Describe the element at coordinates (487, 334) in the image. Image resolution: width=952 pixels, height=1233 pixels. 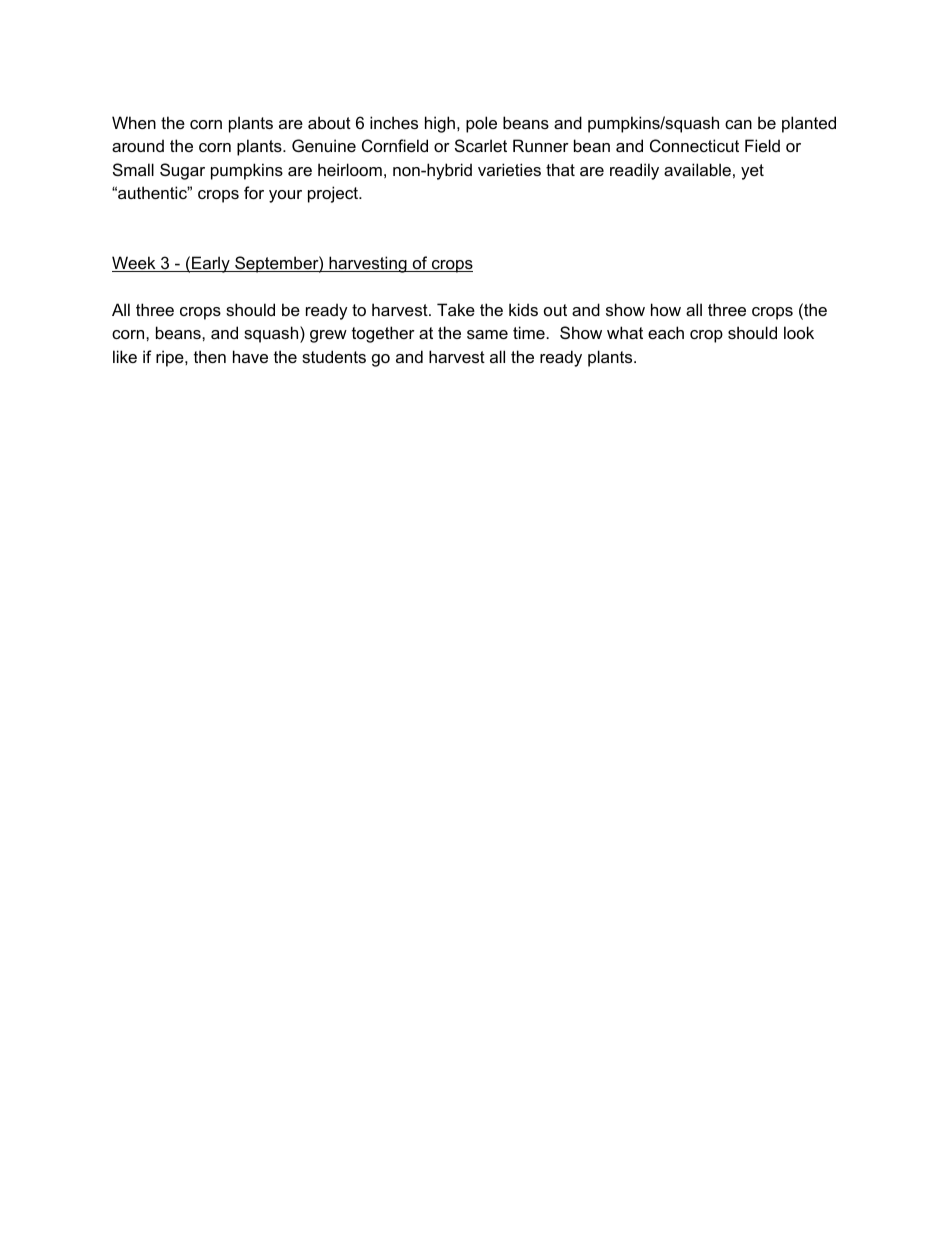
I see `same` at that location.
